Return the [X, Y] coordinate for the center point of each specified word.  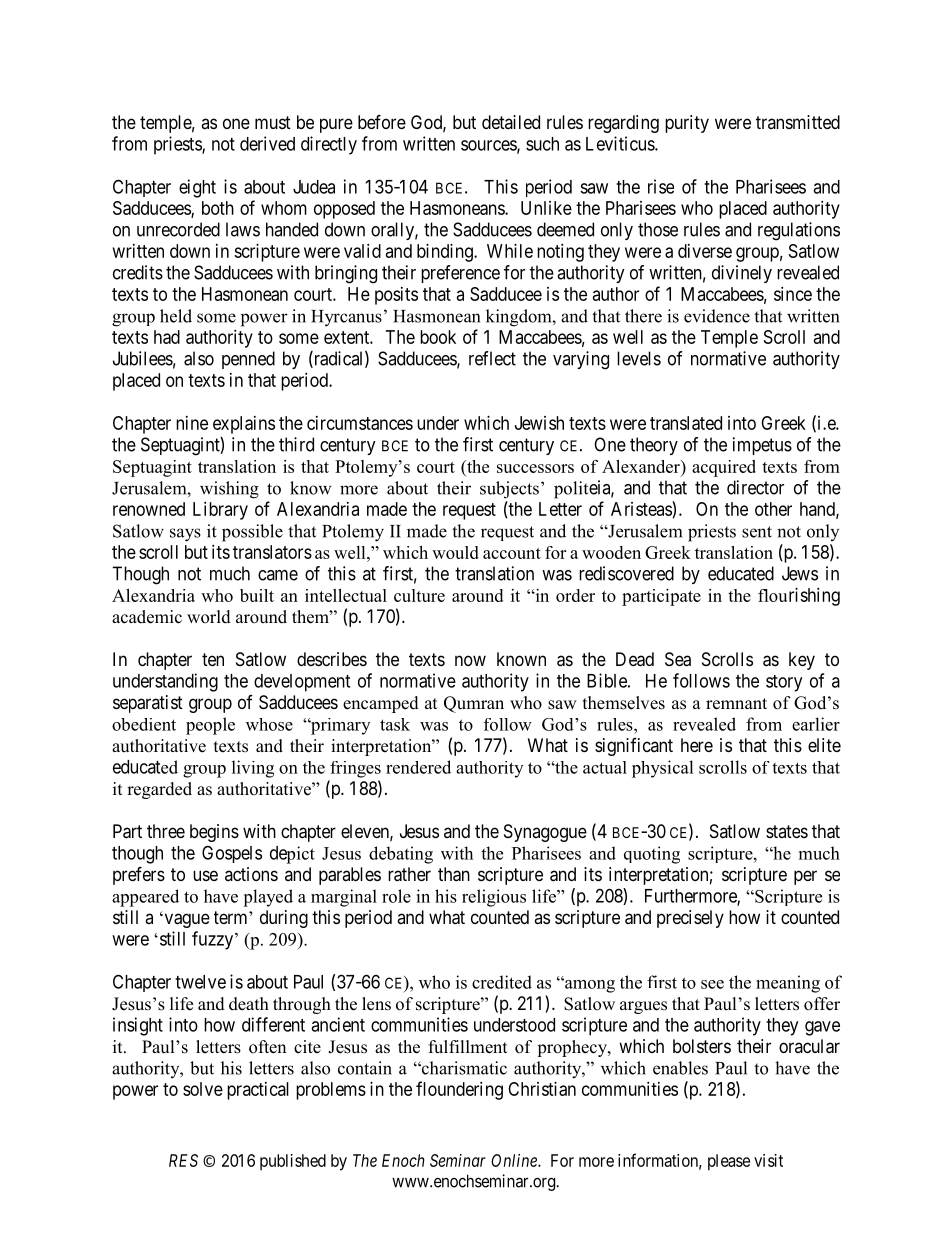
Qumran [474, 704]
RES [183, 1160]
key [802, 661]
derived [267, 143]
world [209, 617]
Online [515, 1160]
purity [687, 124]
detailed [511, 122]
